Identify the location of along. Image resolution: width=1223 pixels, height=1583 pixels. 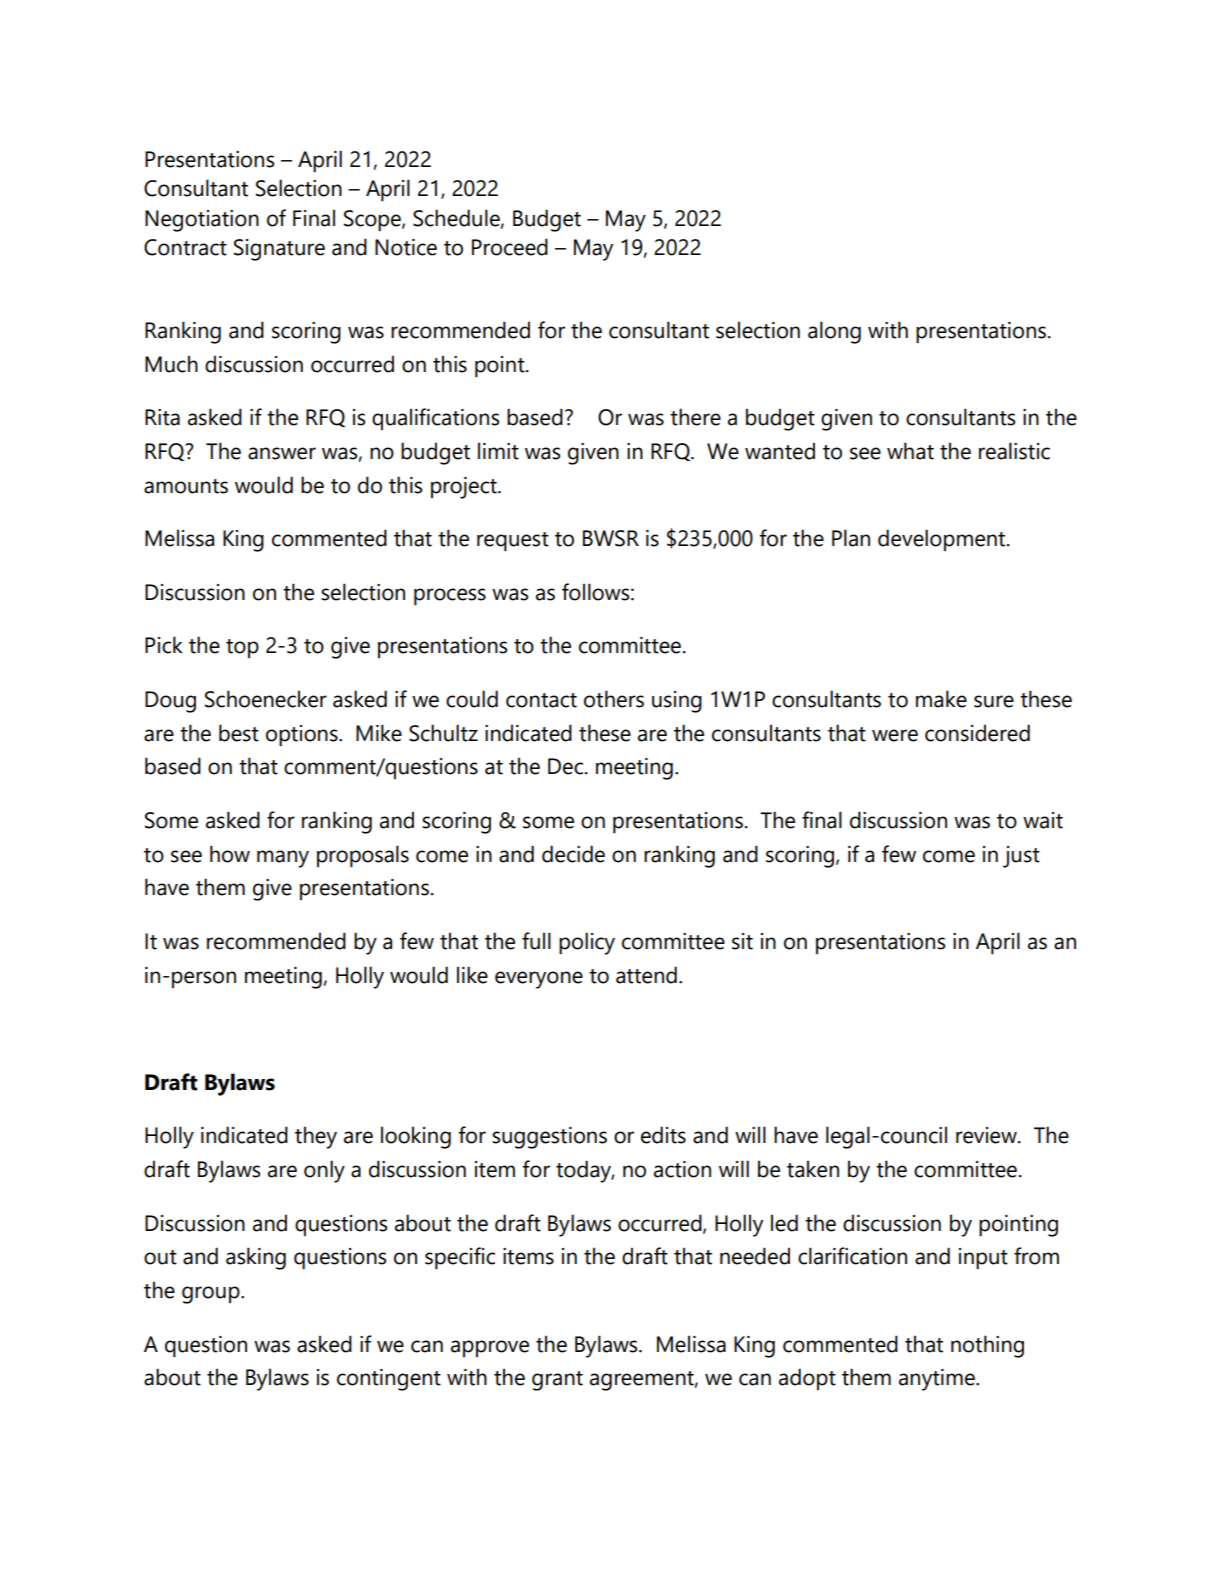
(834, 332).
